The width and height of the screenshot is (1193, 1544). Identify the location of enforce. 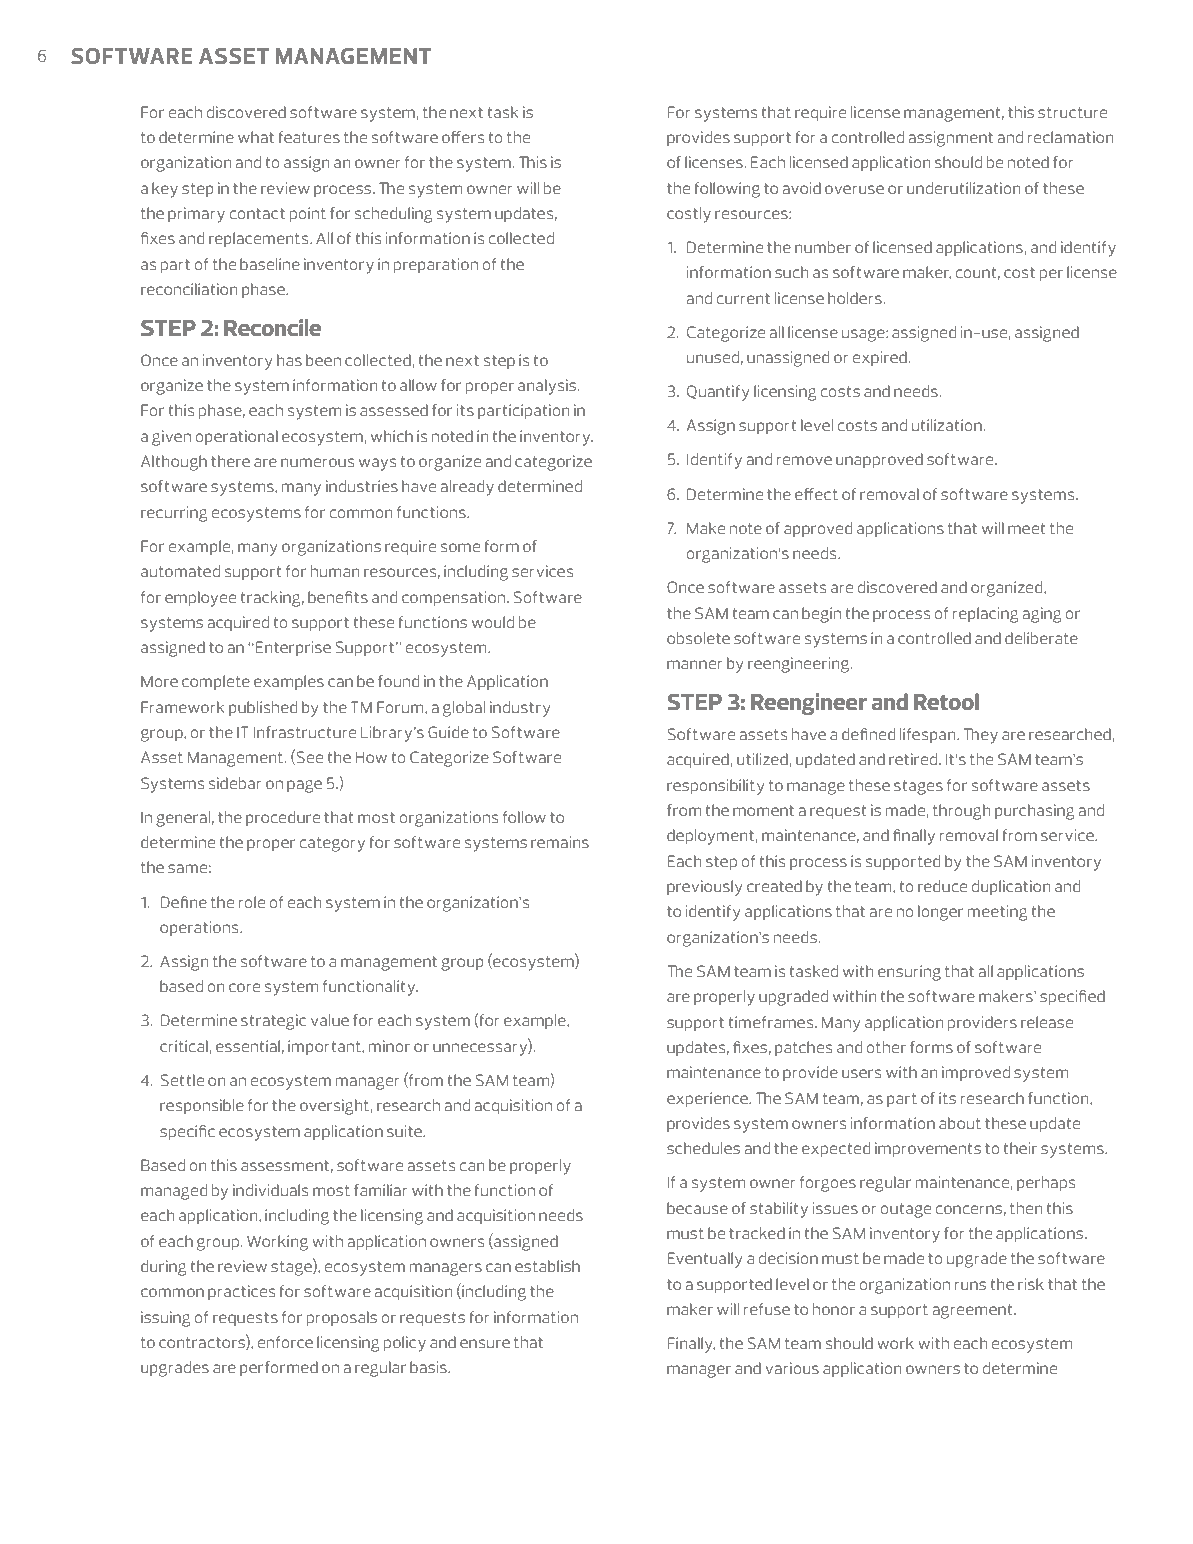
(285, 1342).
